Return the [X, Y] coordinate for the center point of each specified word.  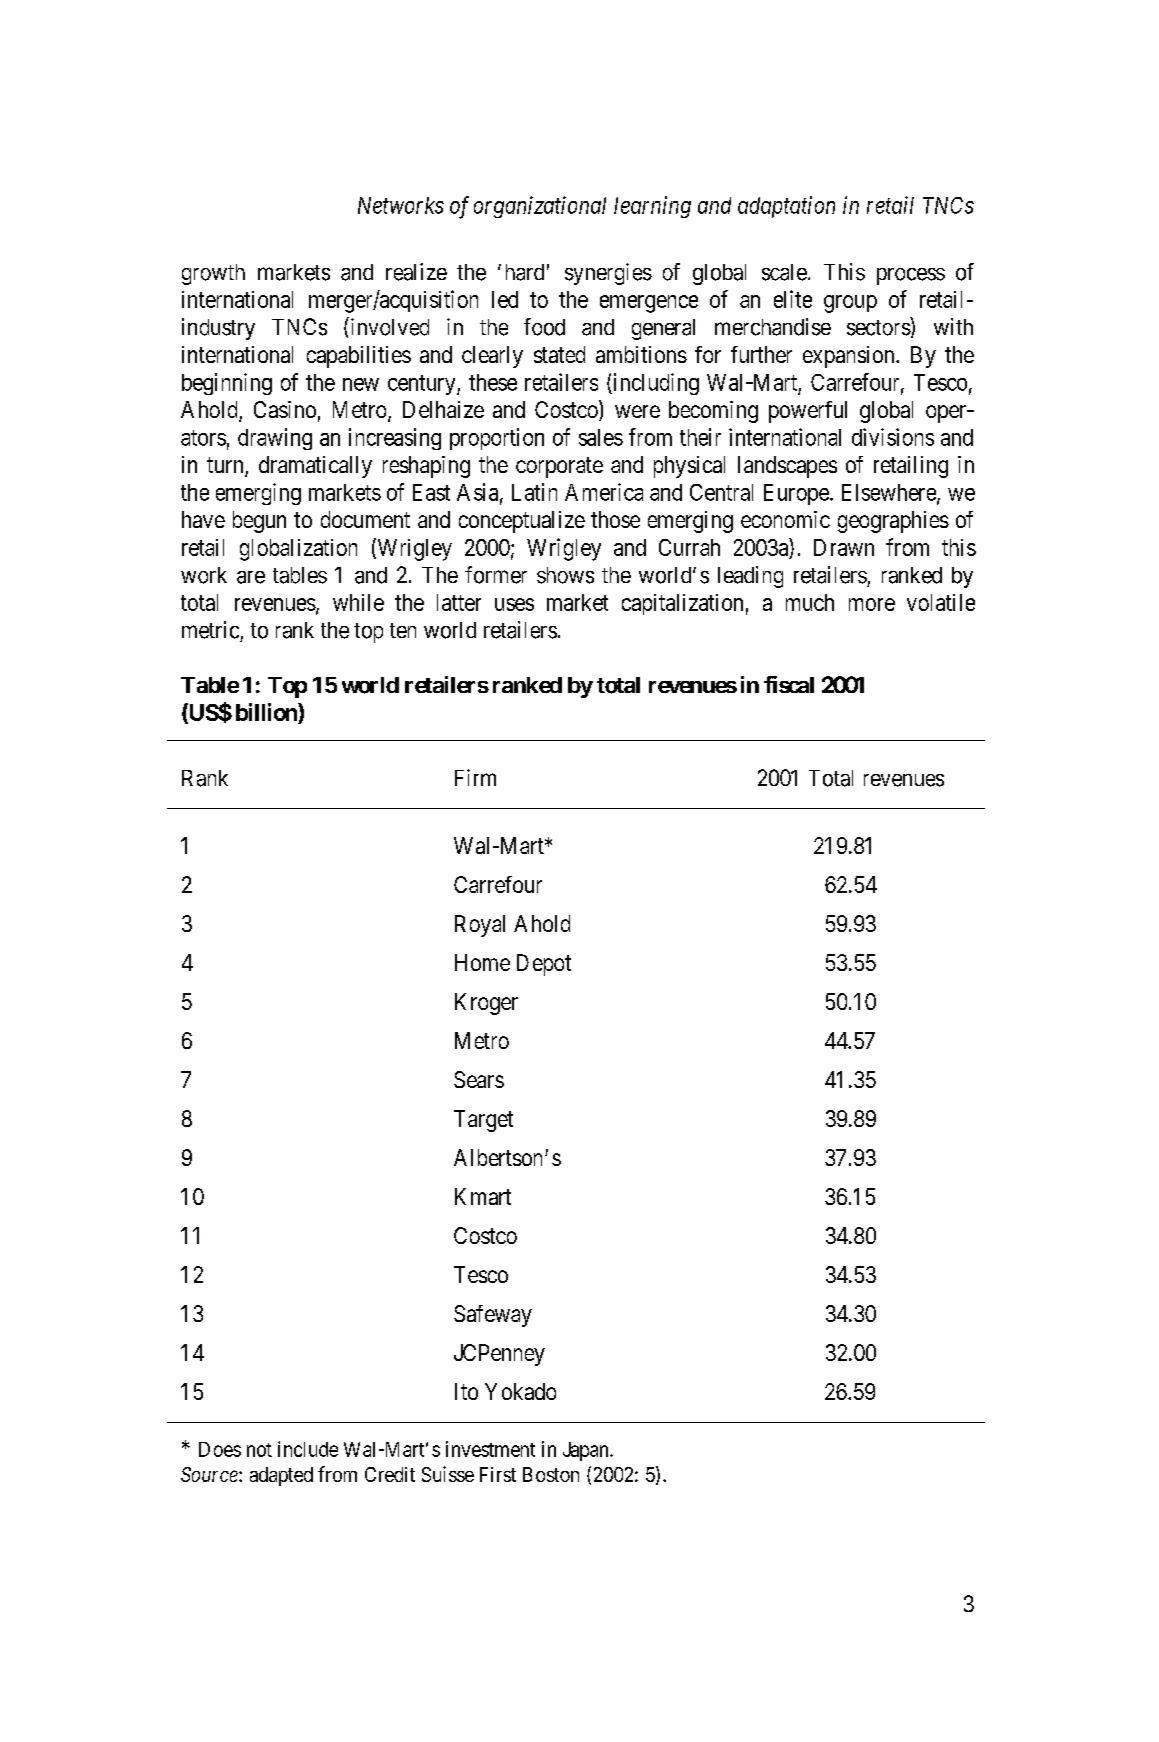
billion [267, 713]
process [911, 276]
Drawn [844, 547]
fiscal [789, 684]
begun [259, 522]
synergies [608, 274]
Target [483, 1121]
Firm [475, 777]
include [308, 1449]
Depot [544, 965]
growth [213, 274]
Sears [479, 1079]
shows [565, 575]
